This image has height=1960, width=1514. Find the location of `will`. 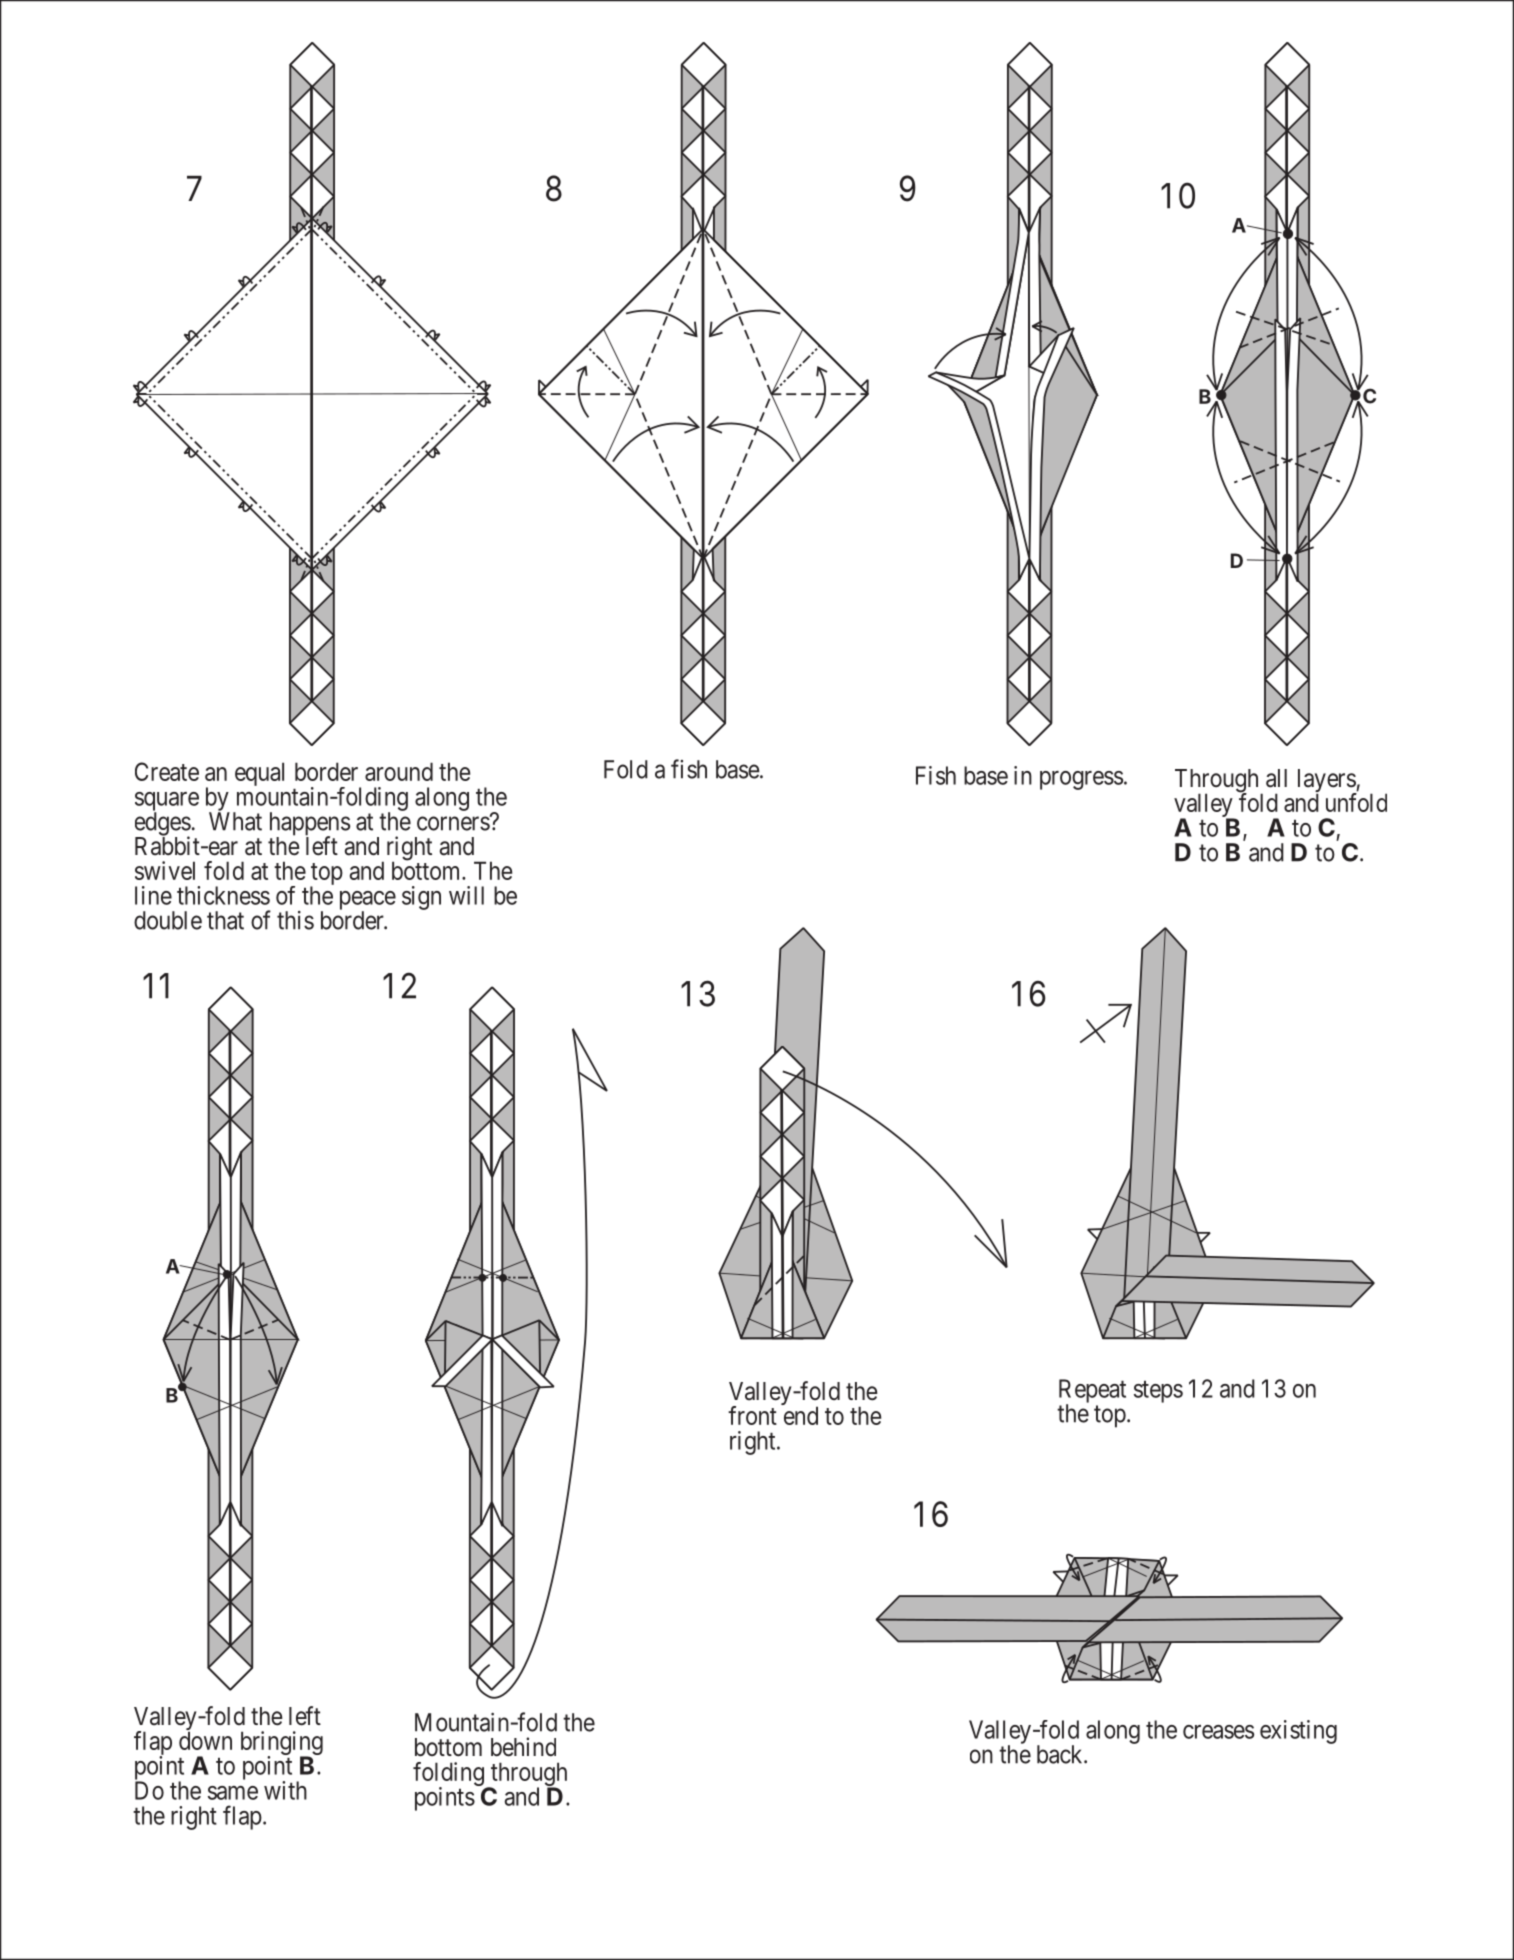

will is located at coordinates (466, 895).
